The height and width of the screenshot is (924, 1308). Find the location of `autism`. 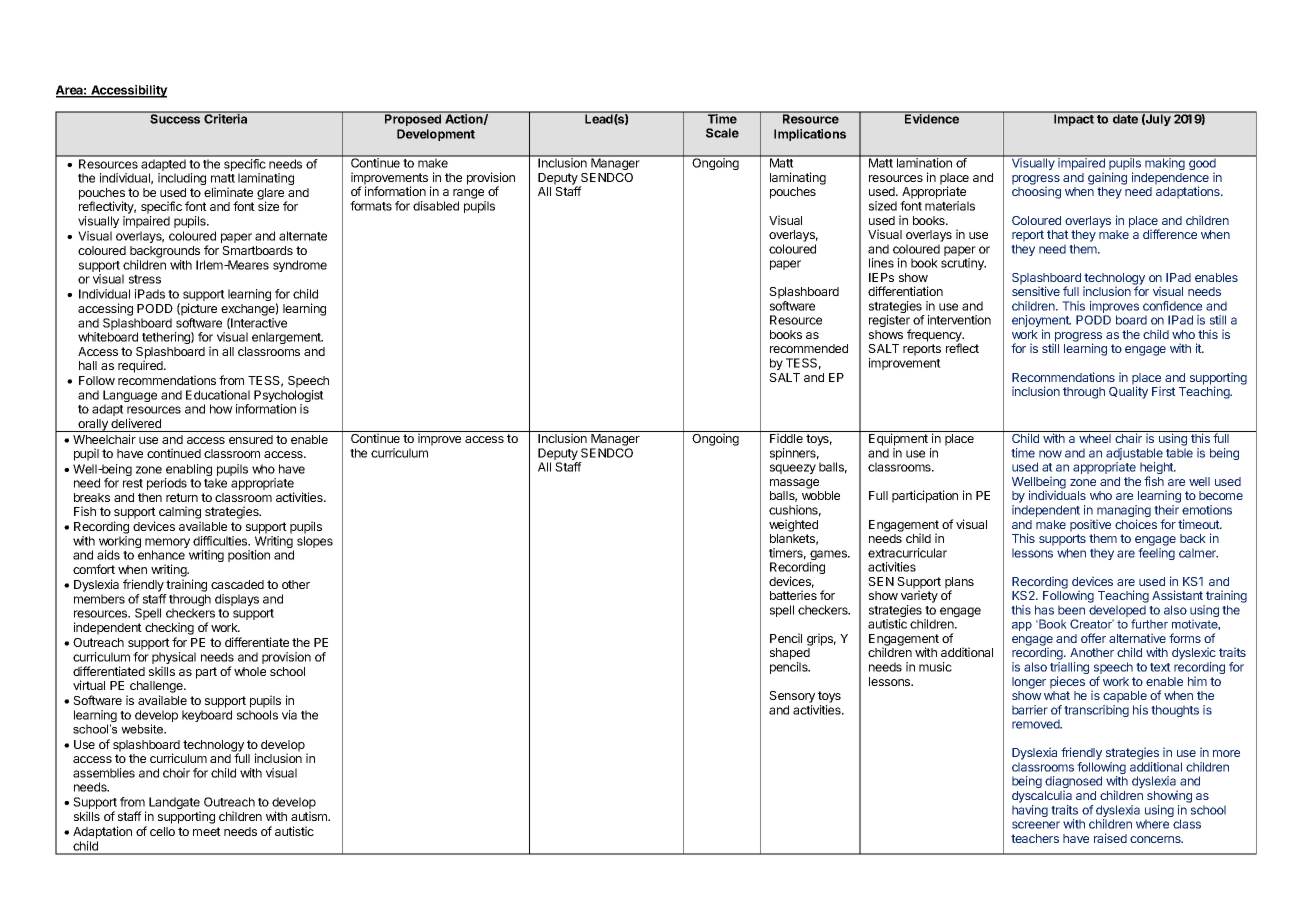

autism is located at coordinates (310, 816).
